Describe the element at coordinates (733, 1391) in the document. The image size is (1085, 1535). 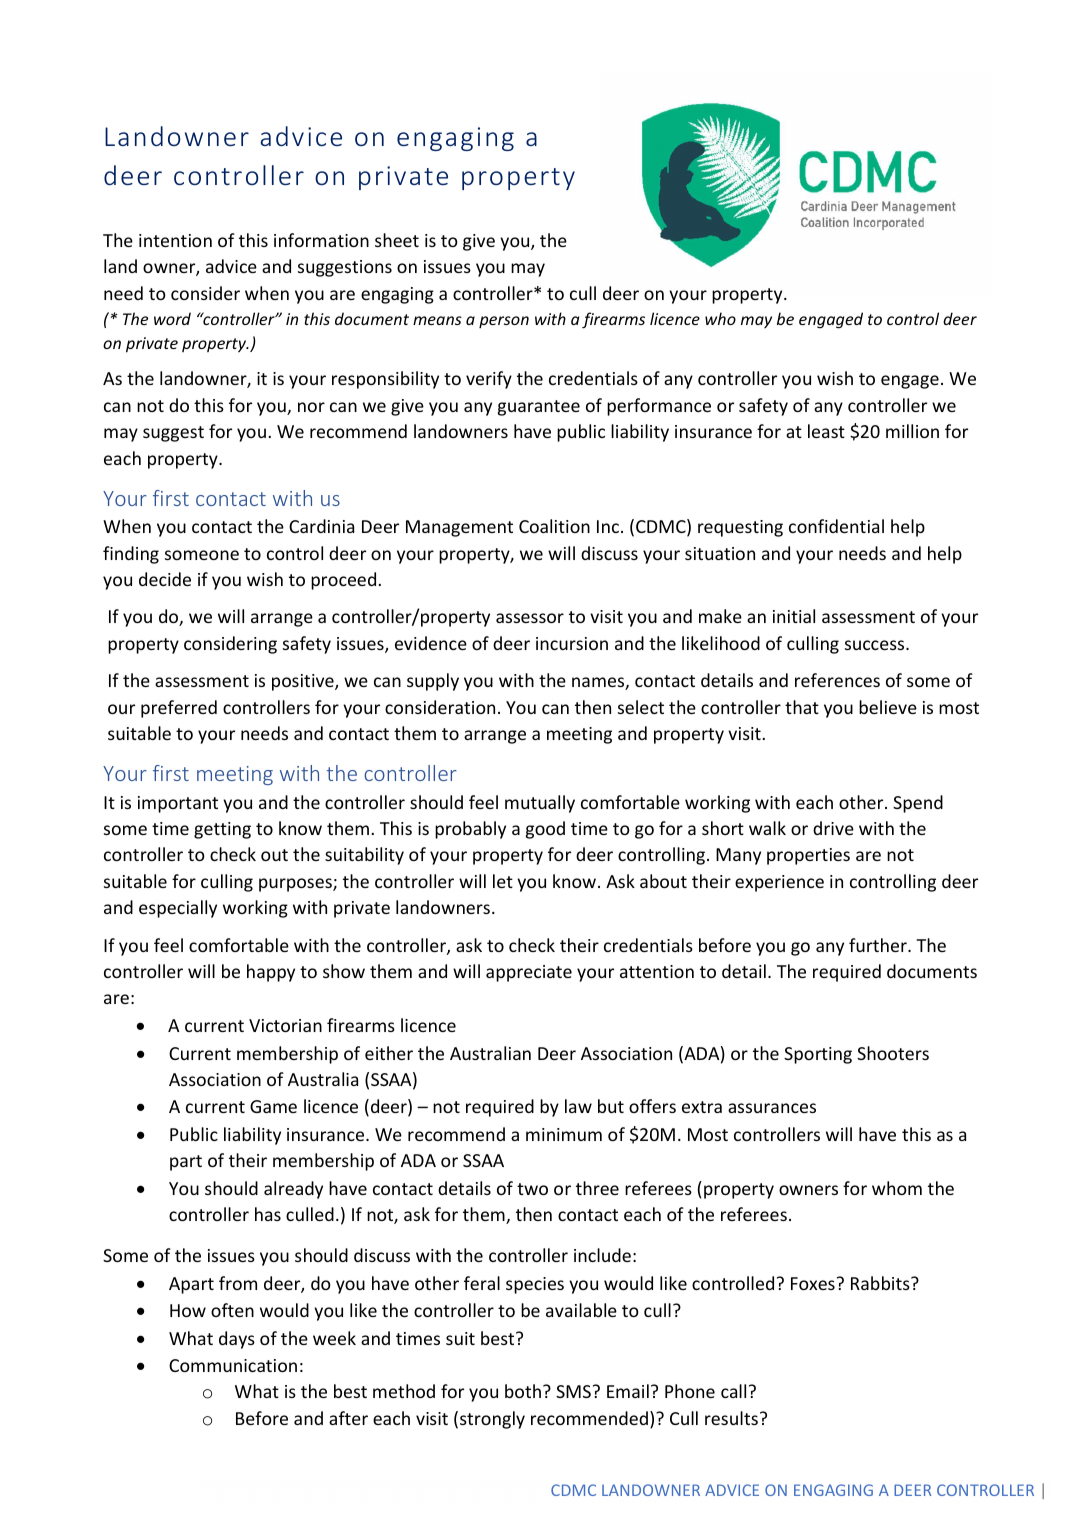
I see `call` at that location.
